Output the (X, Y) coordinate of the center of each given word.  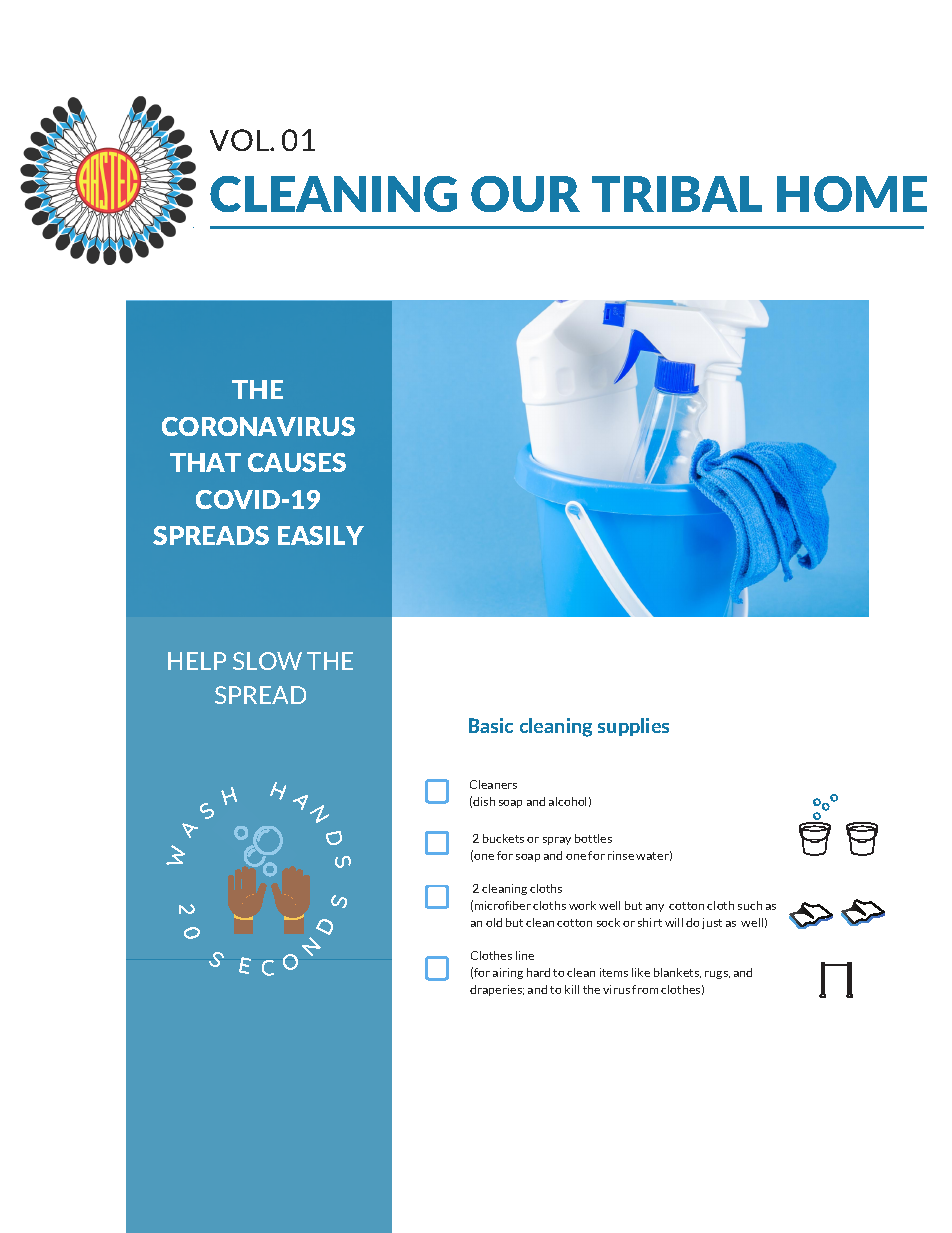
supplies (633, 727)
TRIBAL (677, 194)
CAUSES (297, 462)
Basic (491, 725)
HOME (852, 194)
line (525, 955)
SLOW (267, 661)
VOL (240, 140)
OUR (525, 194)
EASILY (321, 535)
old (494, 922)
